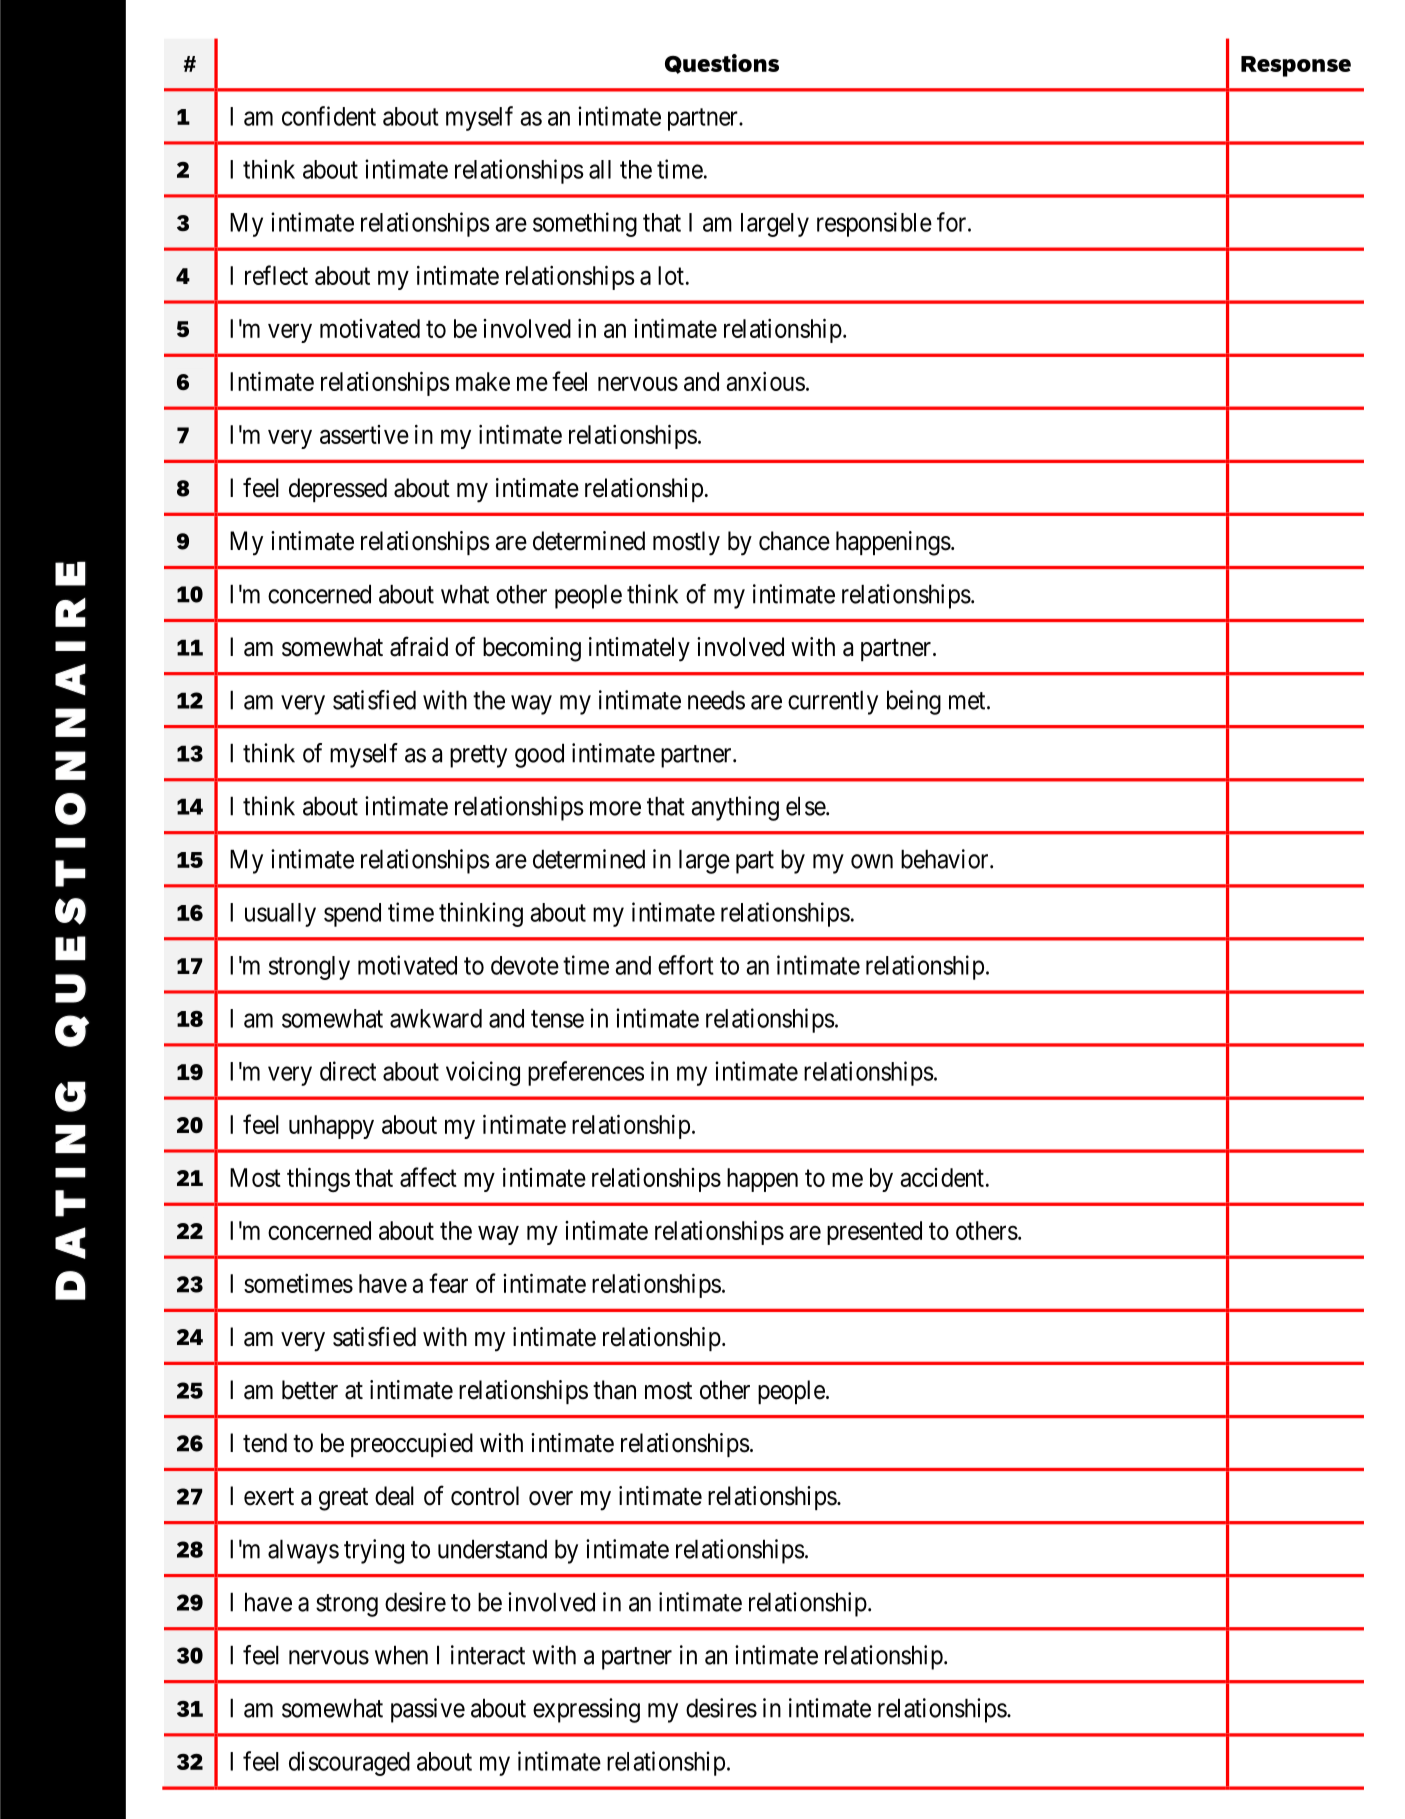 This screenshot has width=1405, height=1819. I want to click on presented, so click(874, 1233).
